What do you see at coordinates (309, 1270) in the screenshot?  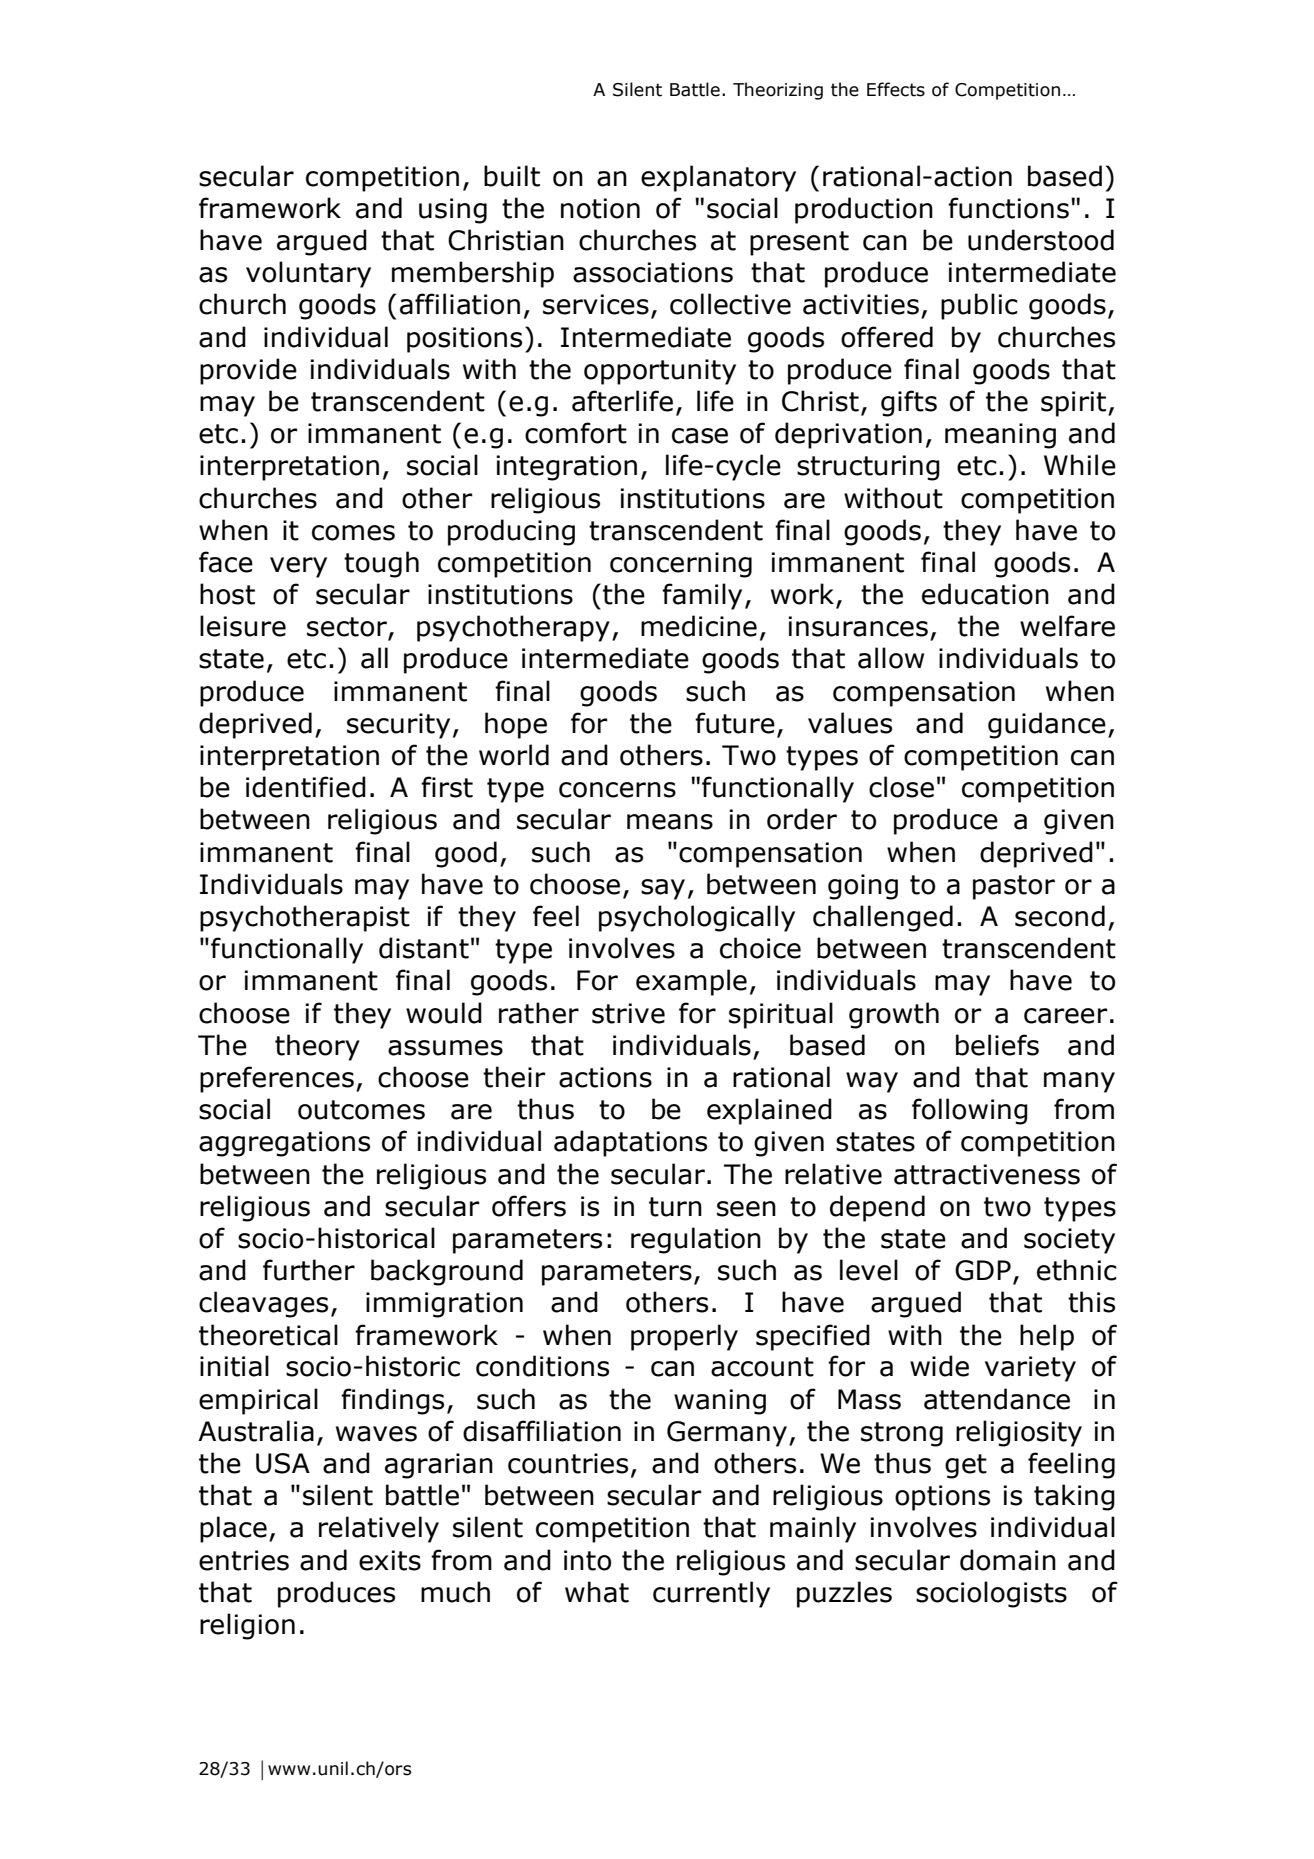 I see `further` at bounding box center [309, 1270].
